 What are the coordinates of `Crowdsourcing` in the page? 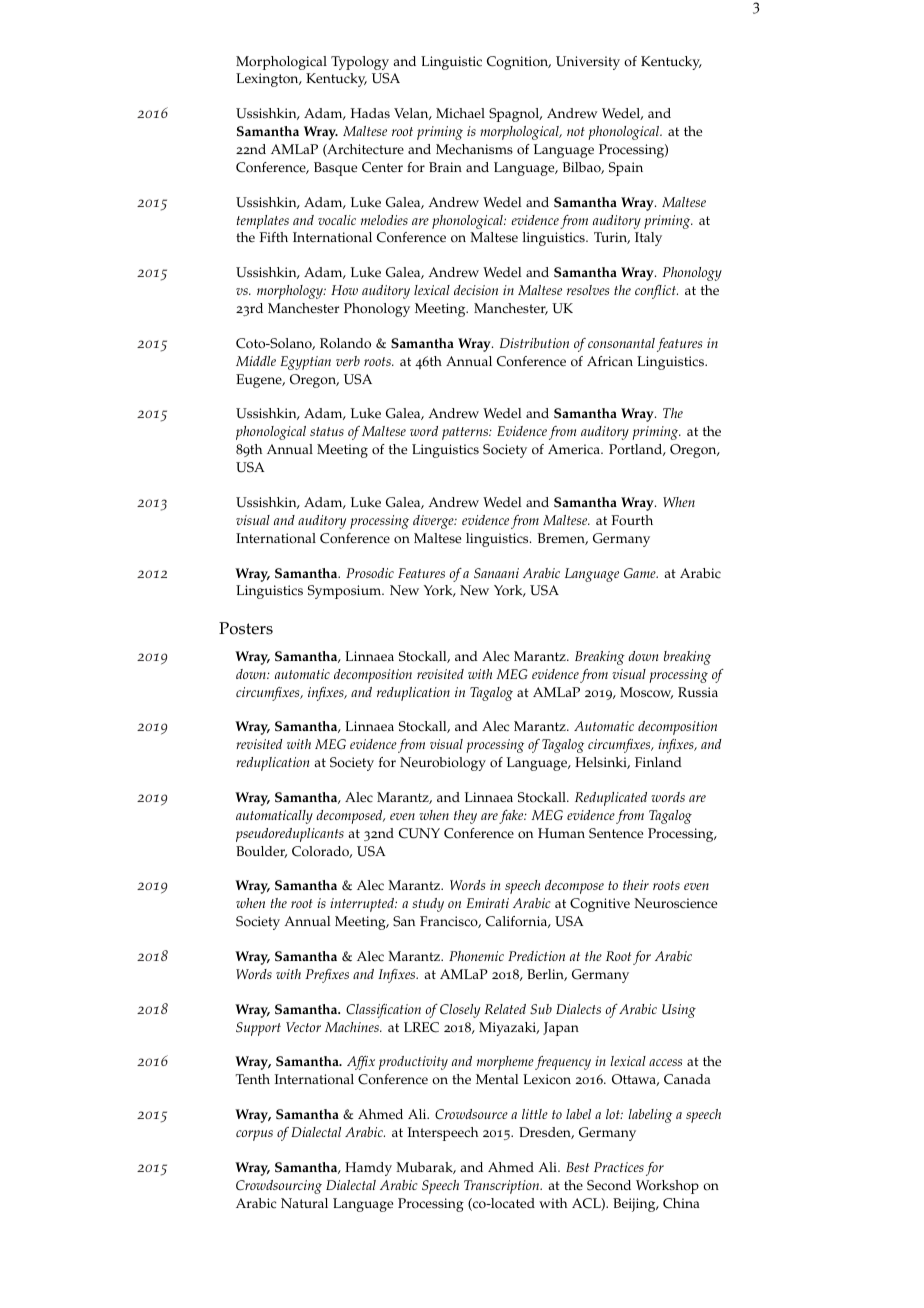 It's located at (279, 1187).
